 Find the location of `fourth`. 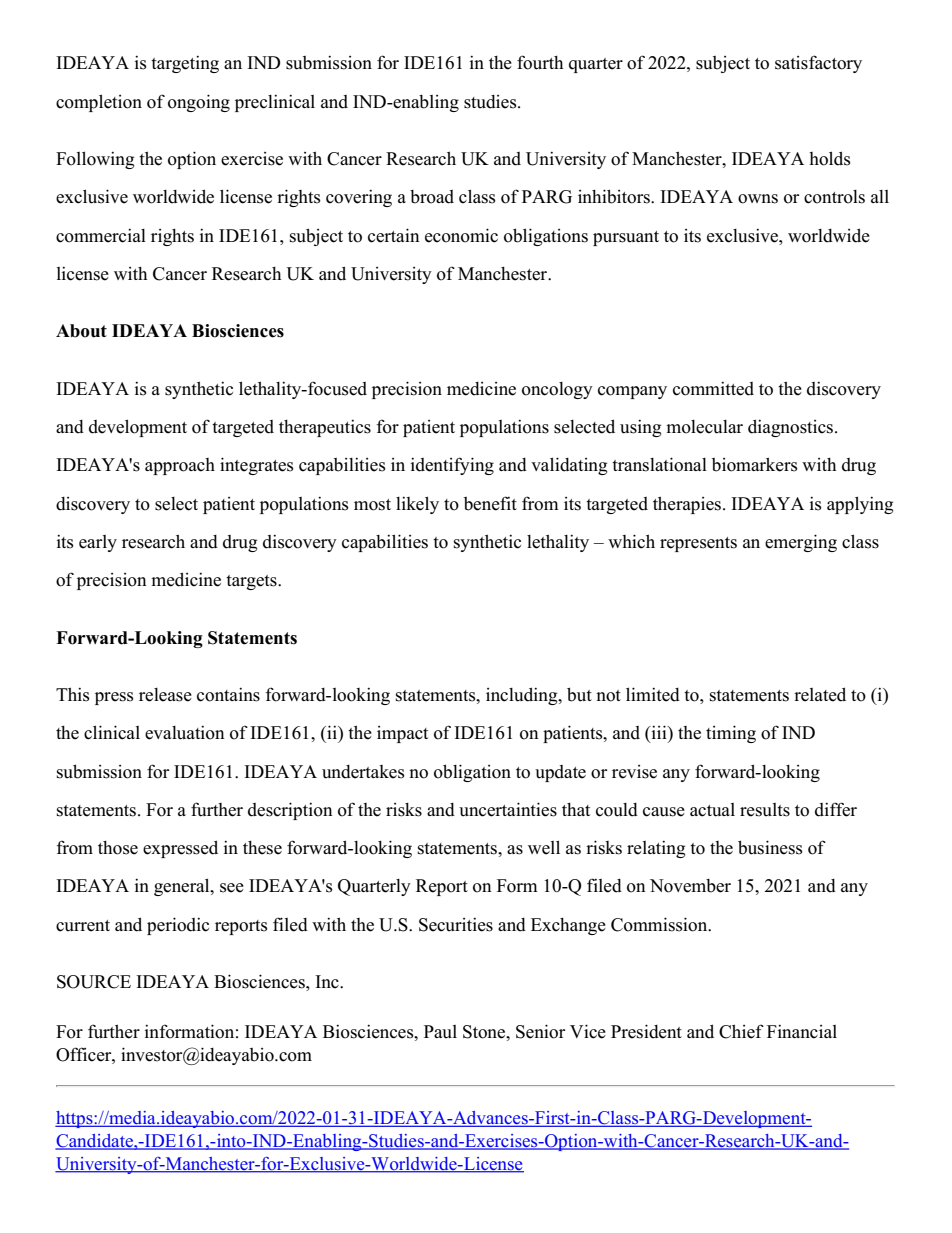

fourth is located at coordinates (540, 62).
